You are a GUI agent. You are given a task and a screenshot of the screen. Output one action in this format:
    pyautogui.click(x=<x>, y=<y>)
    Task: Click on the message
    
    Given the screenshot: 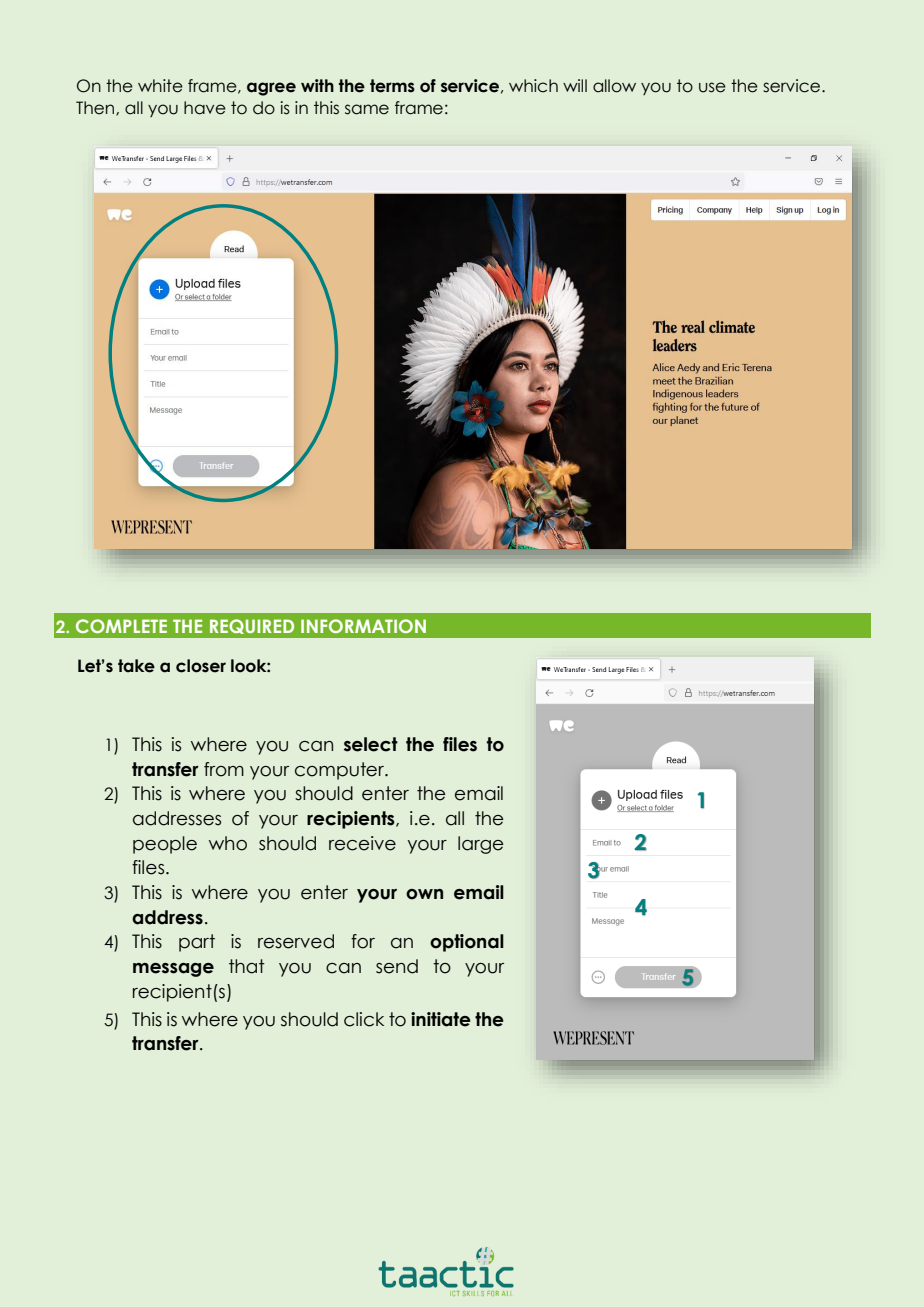 What is the action you would take?
    pyautogui.click(x=173, y=970)
